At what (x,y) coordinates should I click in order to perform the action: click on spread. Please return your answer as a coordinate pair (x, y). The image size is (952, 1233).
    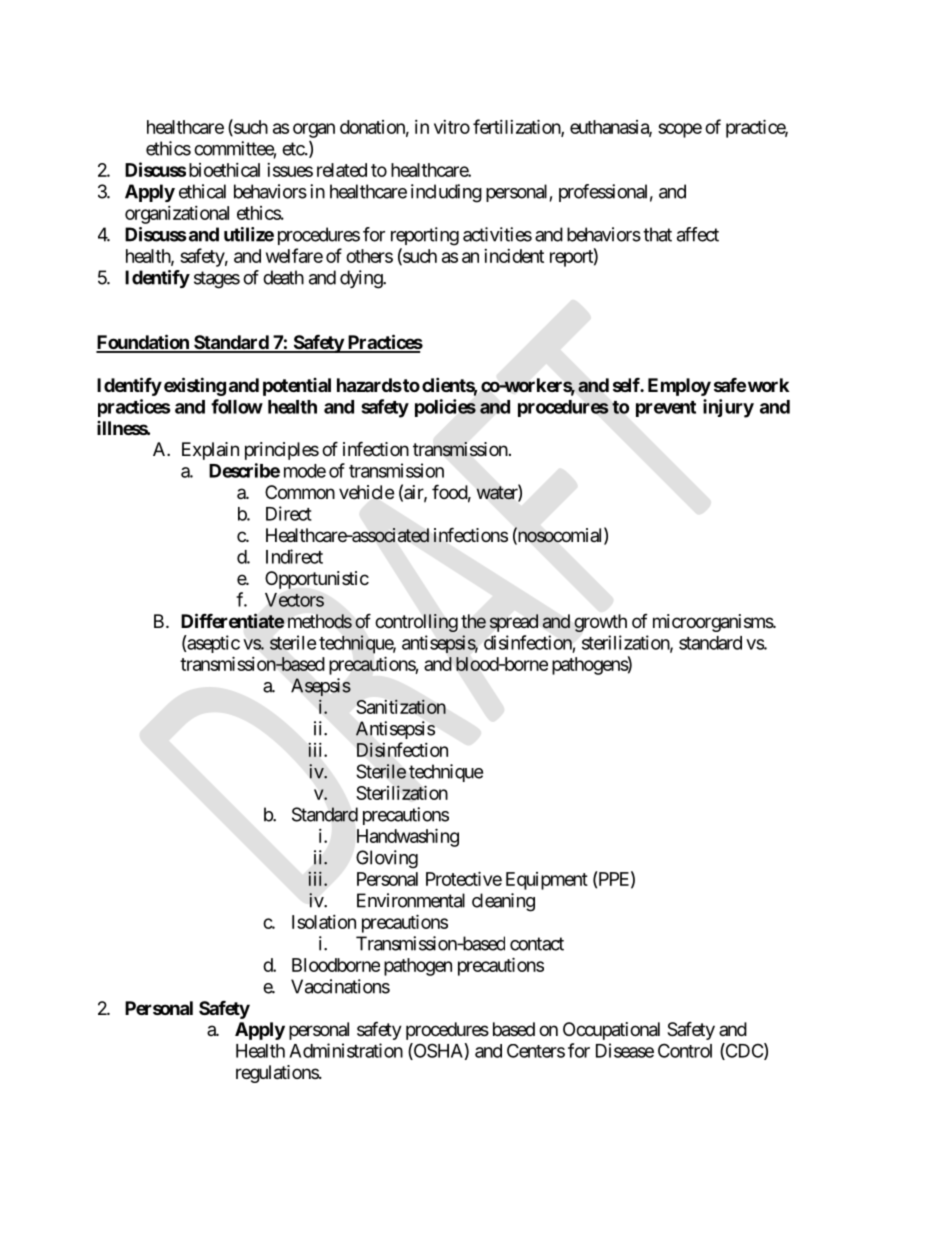
    Looking at the image, I should click on (514, 623).
